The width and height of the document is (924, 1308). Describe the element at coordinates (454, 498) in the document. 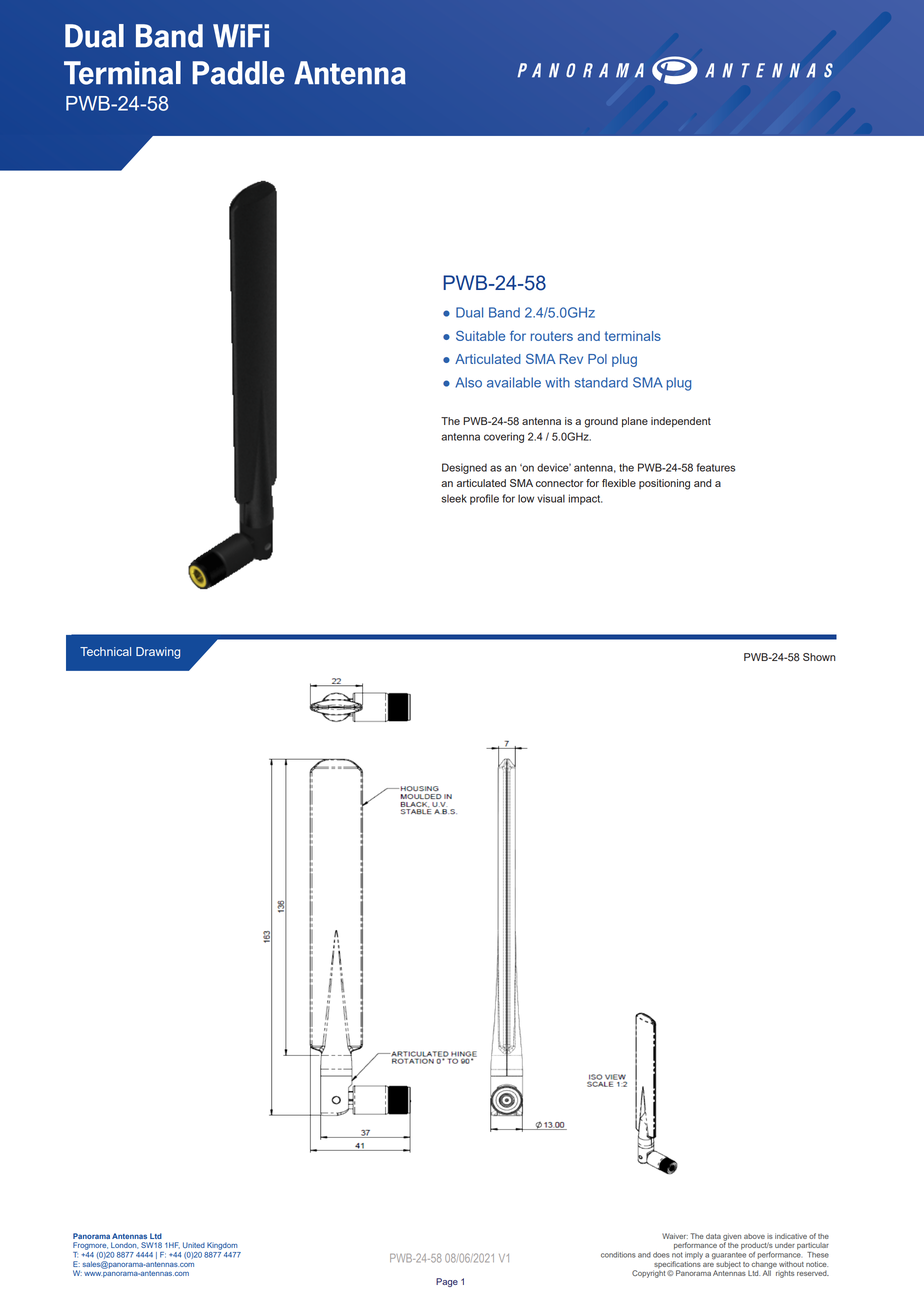

I see `sleek` at that location.
